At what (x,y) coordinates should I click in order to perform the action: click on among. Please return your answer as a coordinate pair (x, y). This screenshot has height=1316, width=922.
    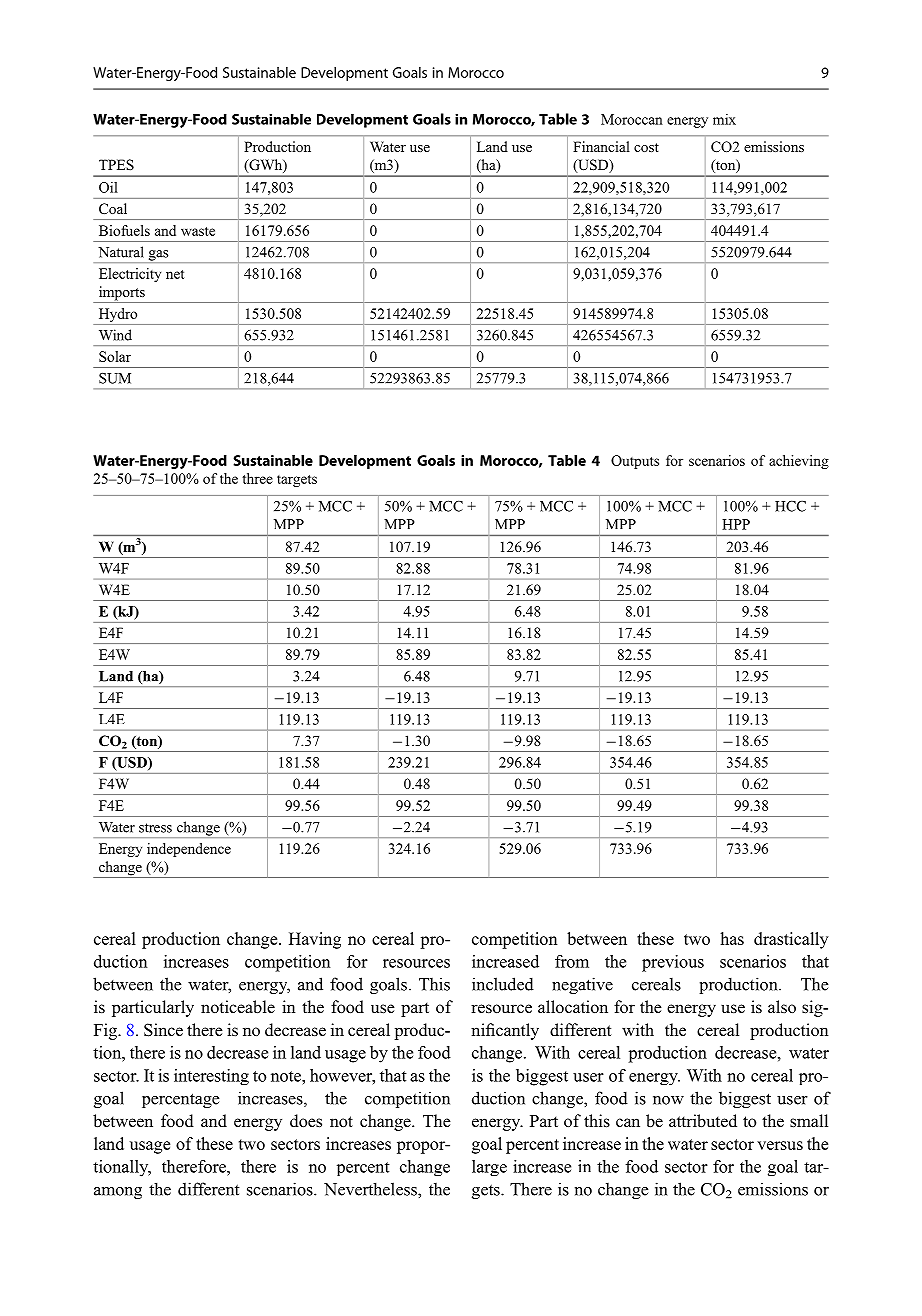
    Looking at the image, I should click on (118, 1193).
